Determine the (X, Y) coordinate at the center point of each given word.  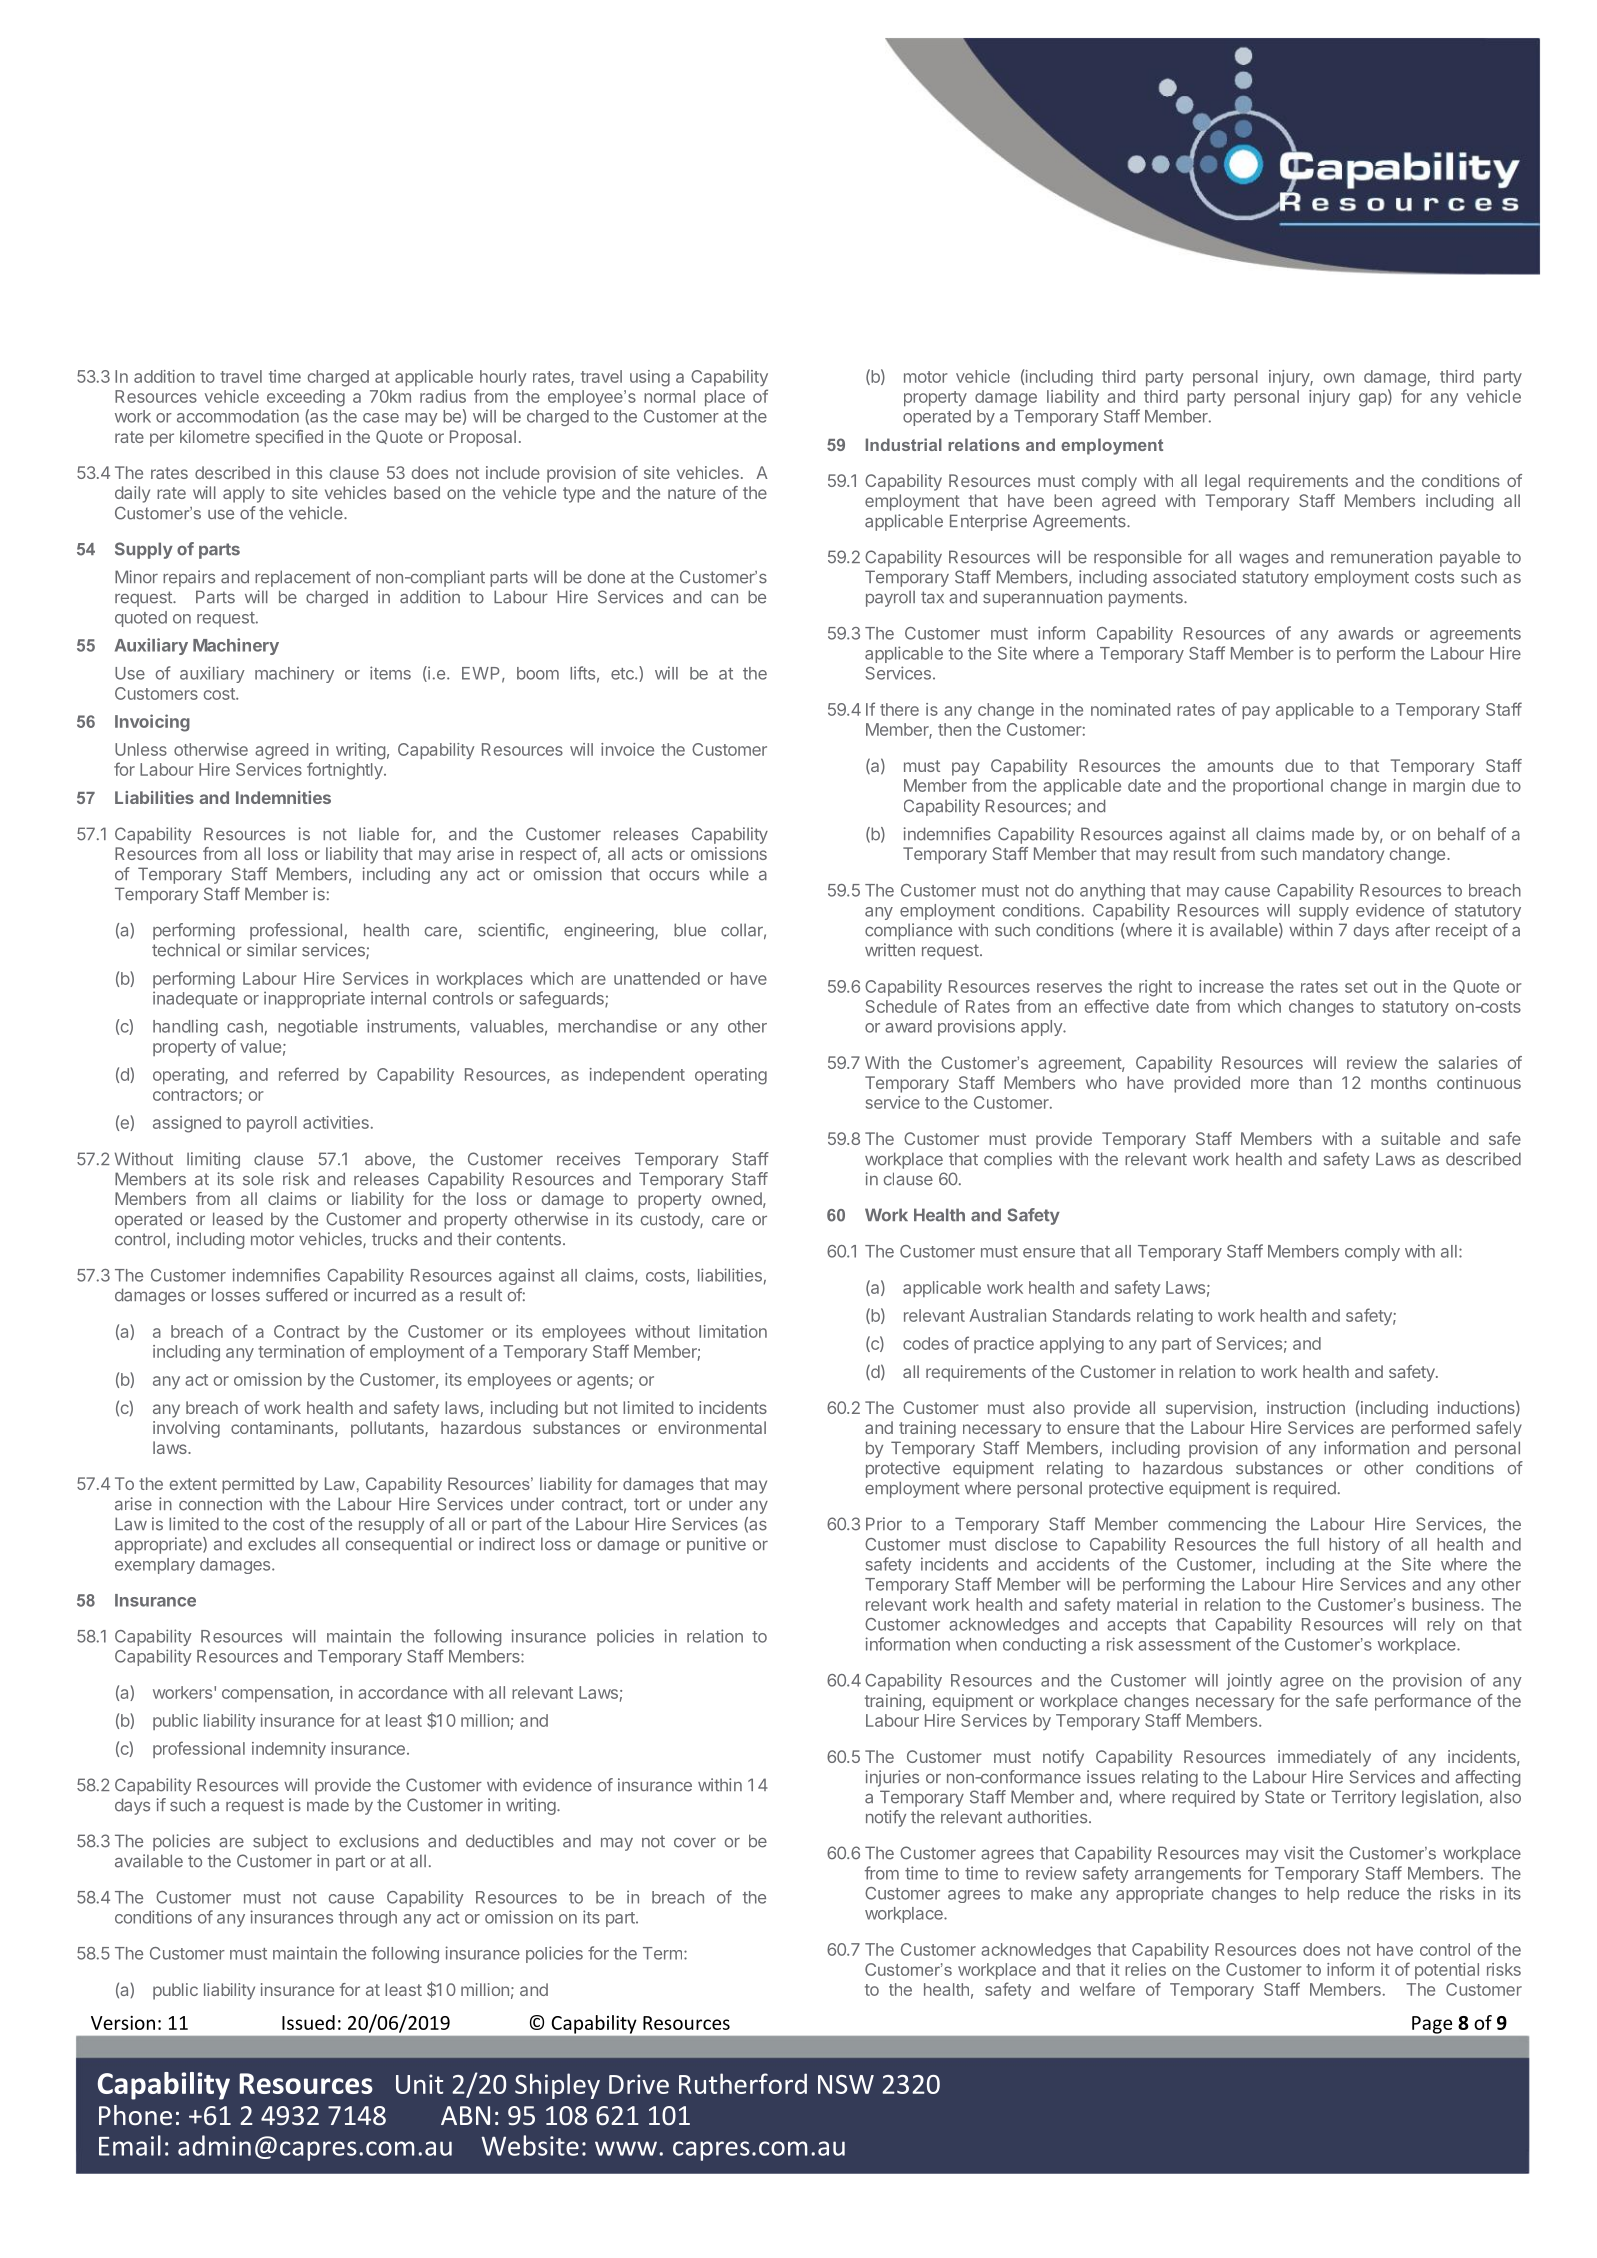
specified (289, 438)
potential (1447, 1971)
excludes (282, 1544)
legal (1222, 482)
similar (272, 950)
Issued (308, 2022)
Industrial (904, 444)
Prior (884, 1524)
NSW (846, 2084)
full (1308, 1544)
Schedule (901, 1006)
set (1356, 987)
